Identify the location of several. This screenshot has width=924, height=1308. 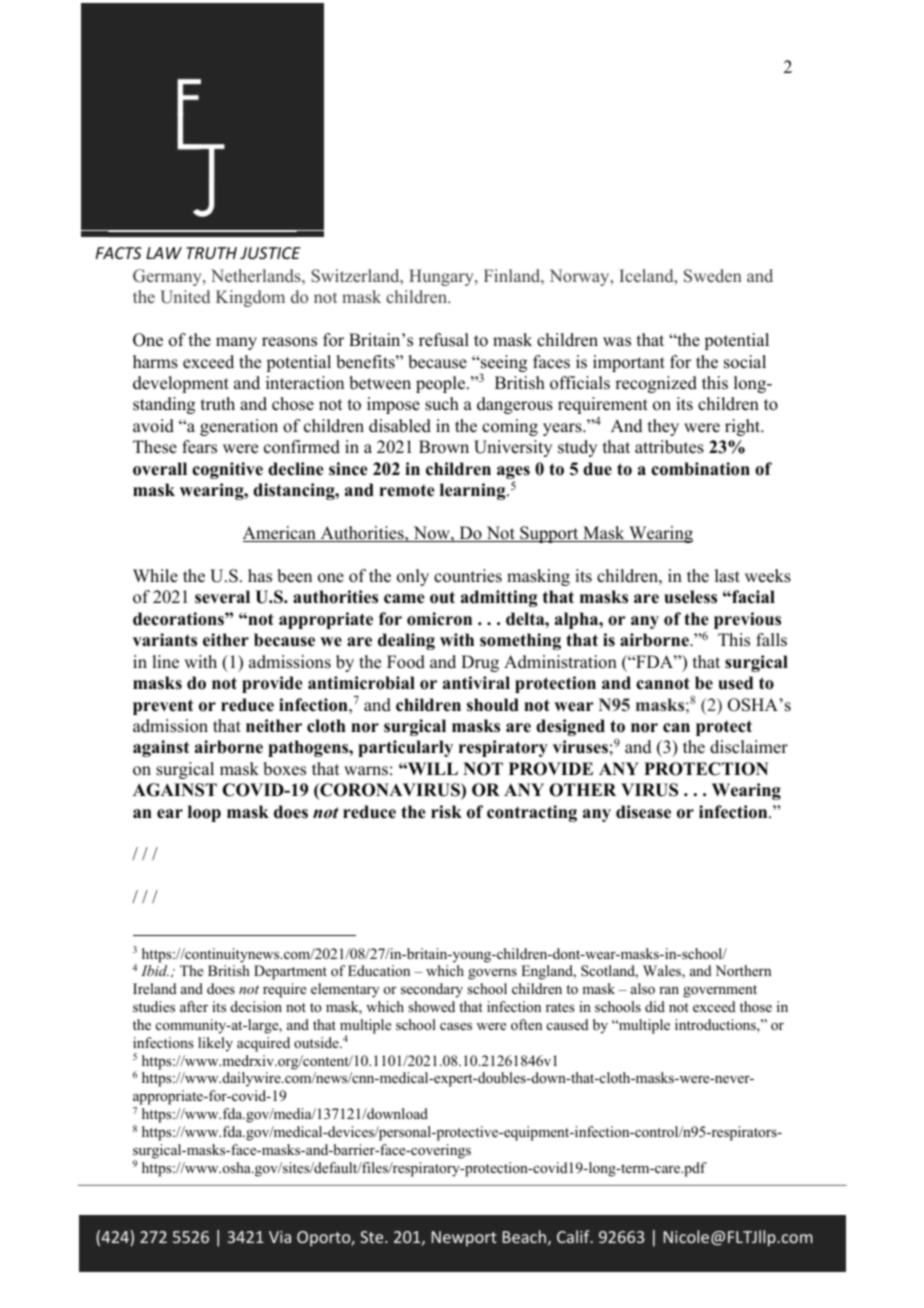
(222, 597).
